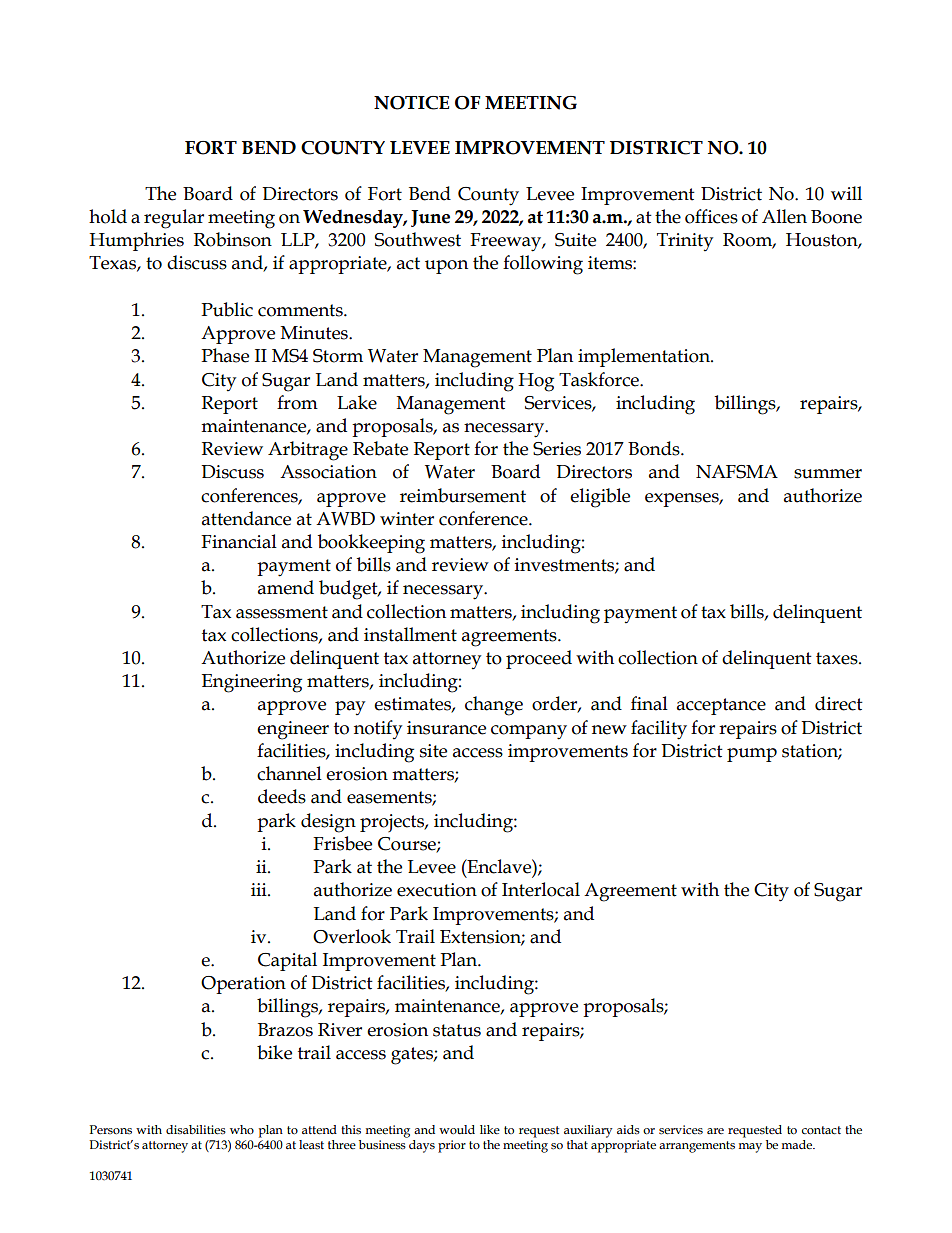 Image resolution: width=952 pixels, height=1233 pixels. What do you see at coordinates (410, 634) in the screenshot?
I see `installment` at bounding box center [410, 634].
